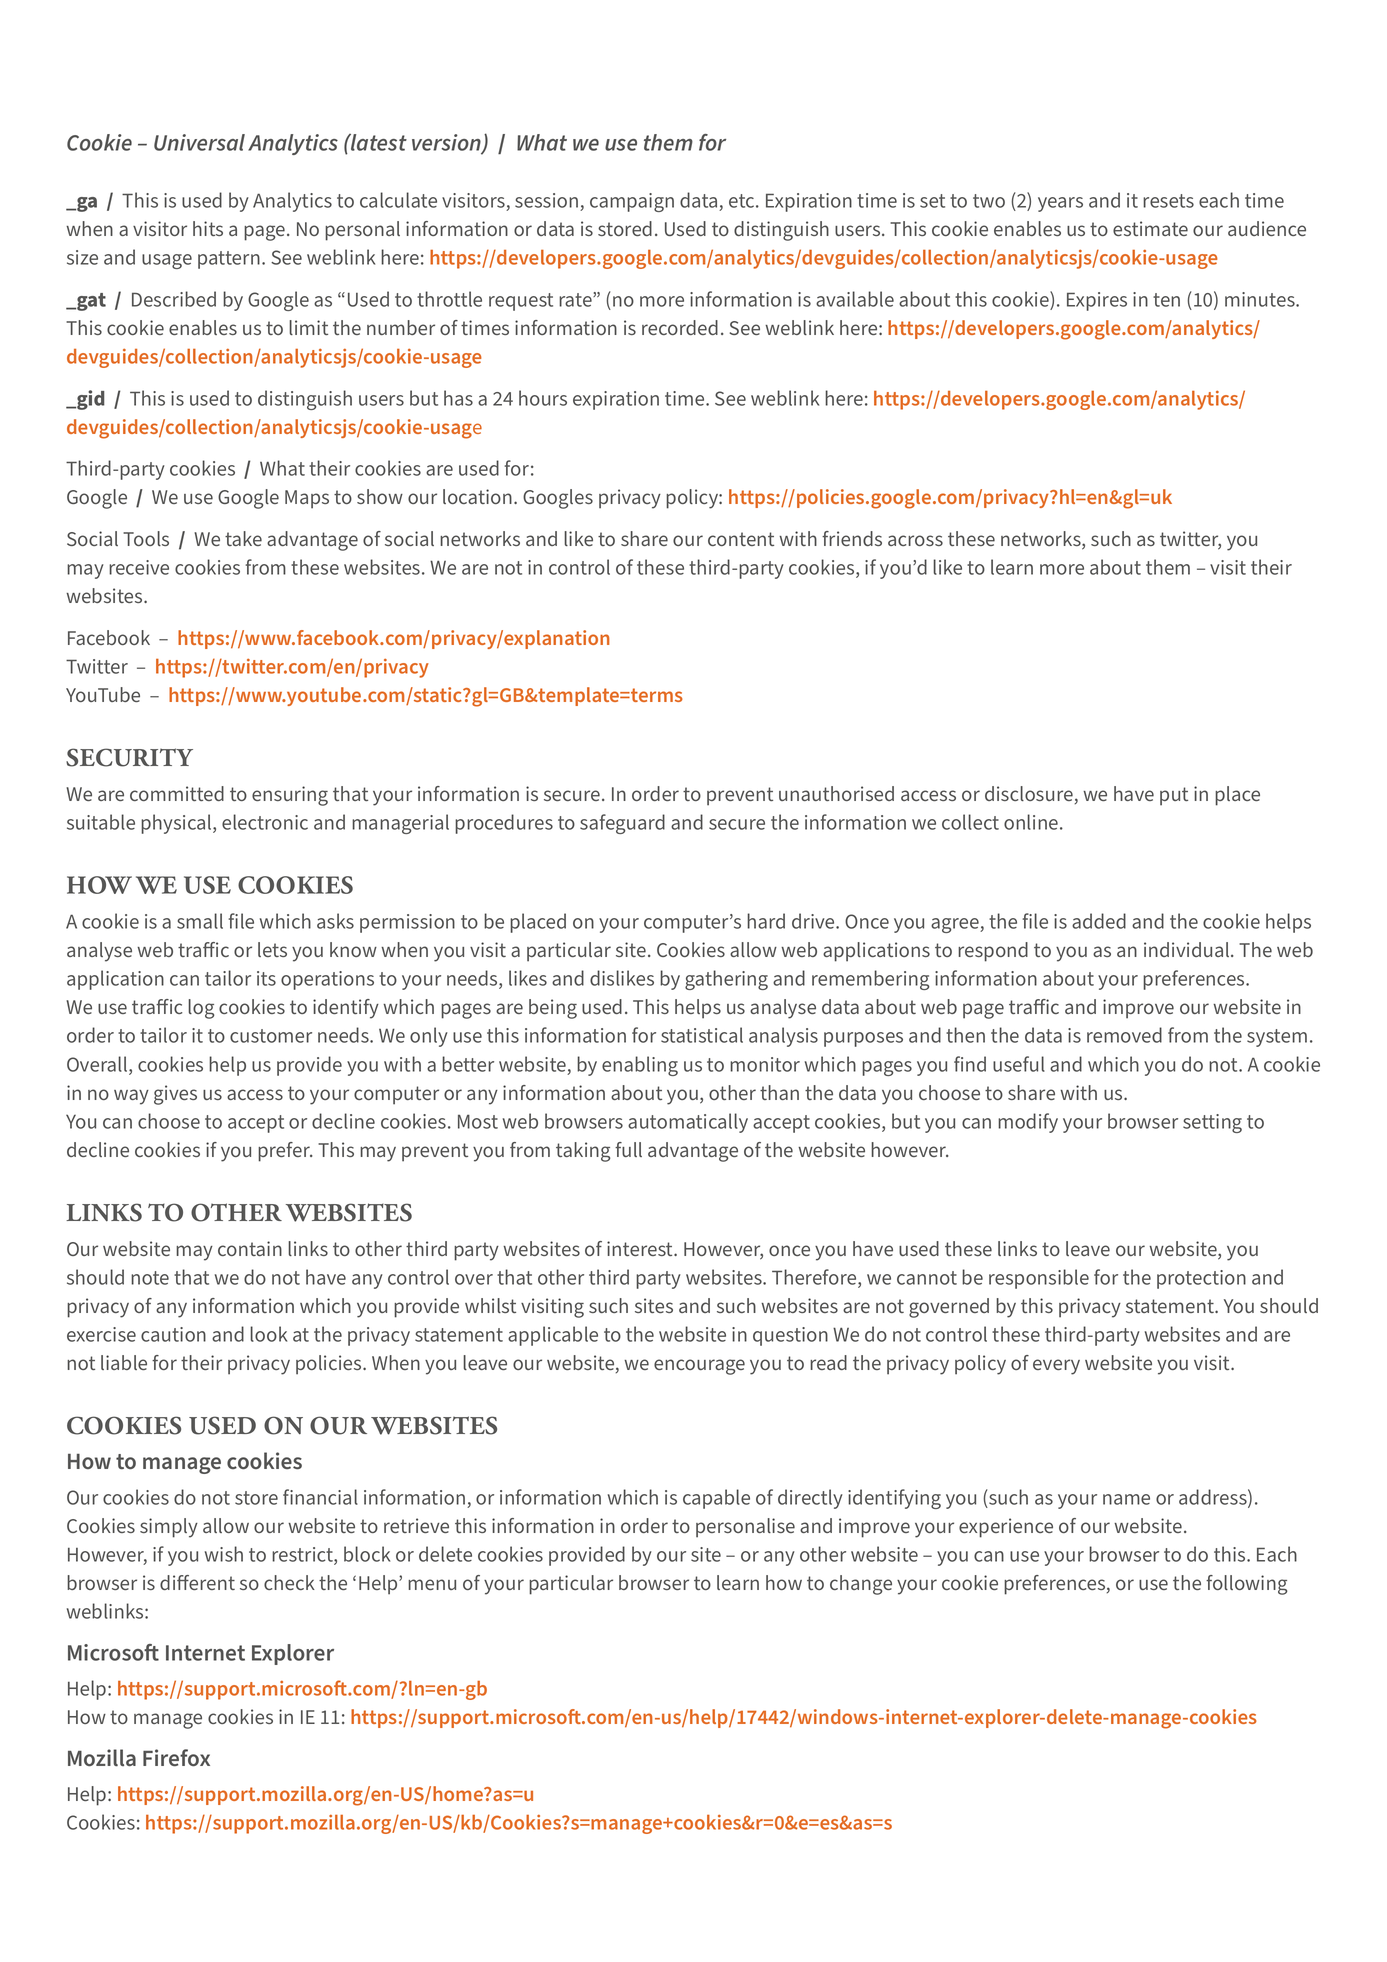  What do you see at coordinates (1168, 201) in the screenshot?
I see `resets` at bounding box center [1168, 201].
